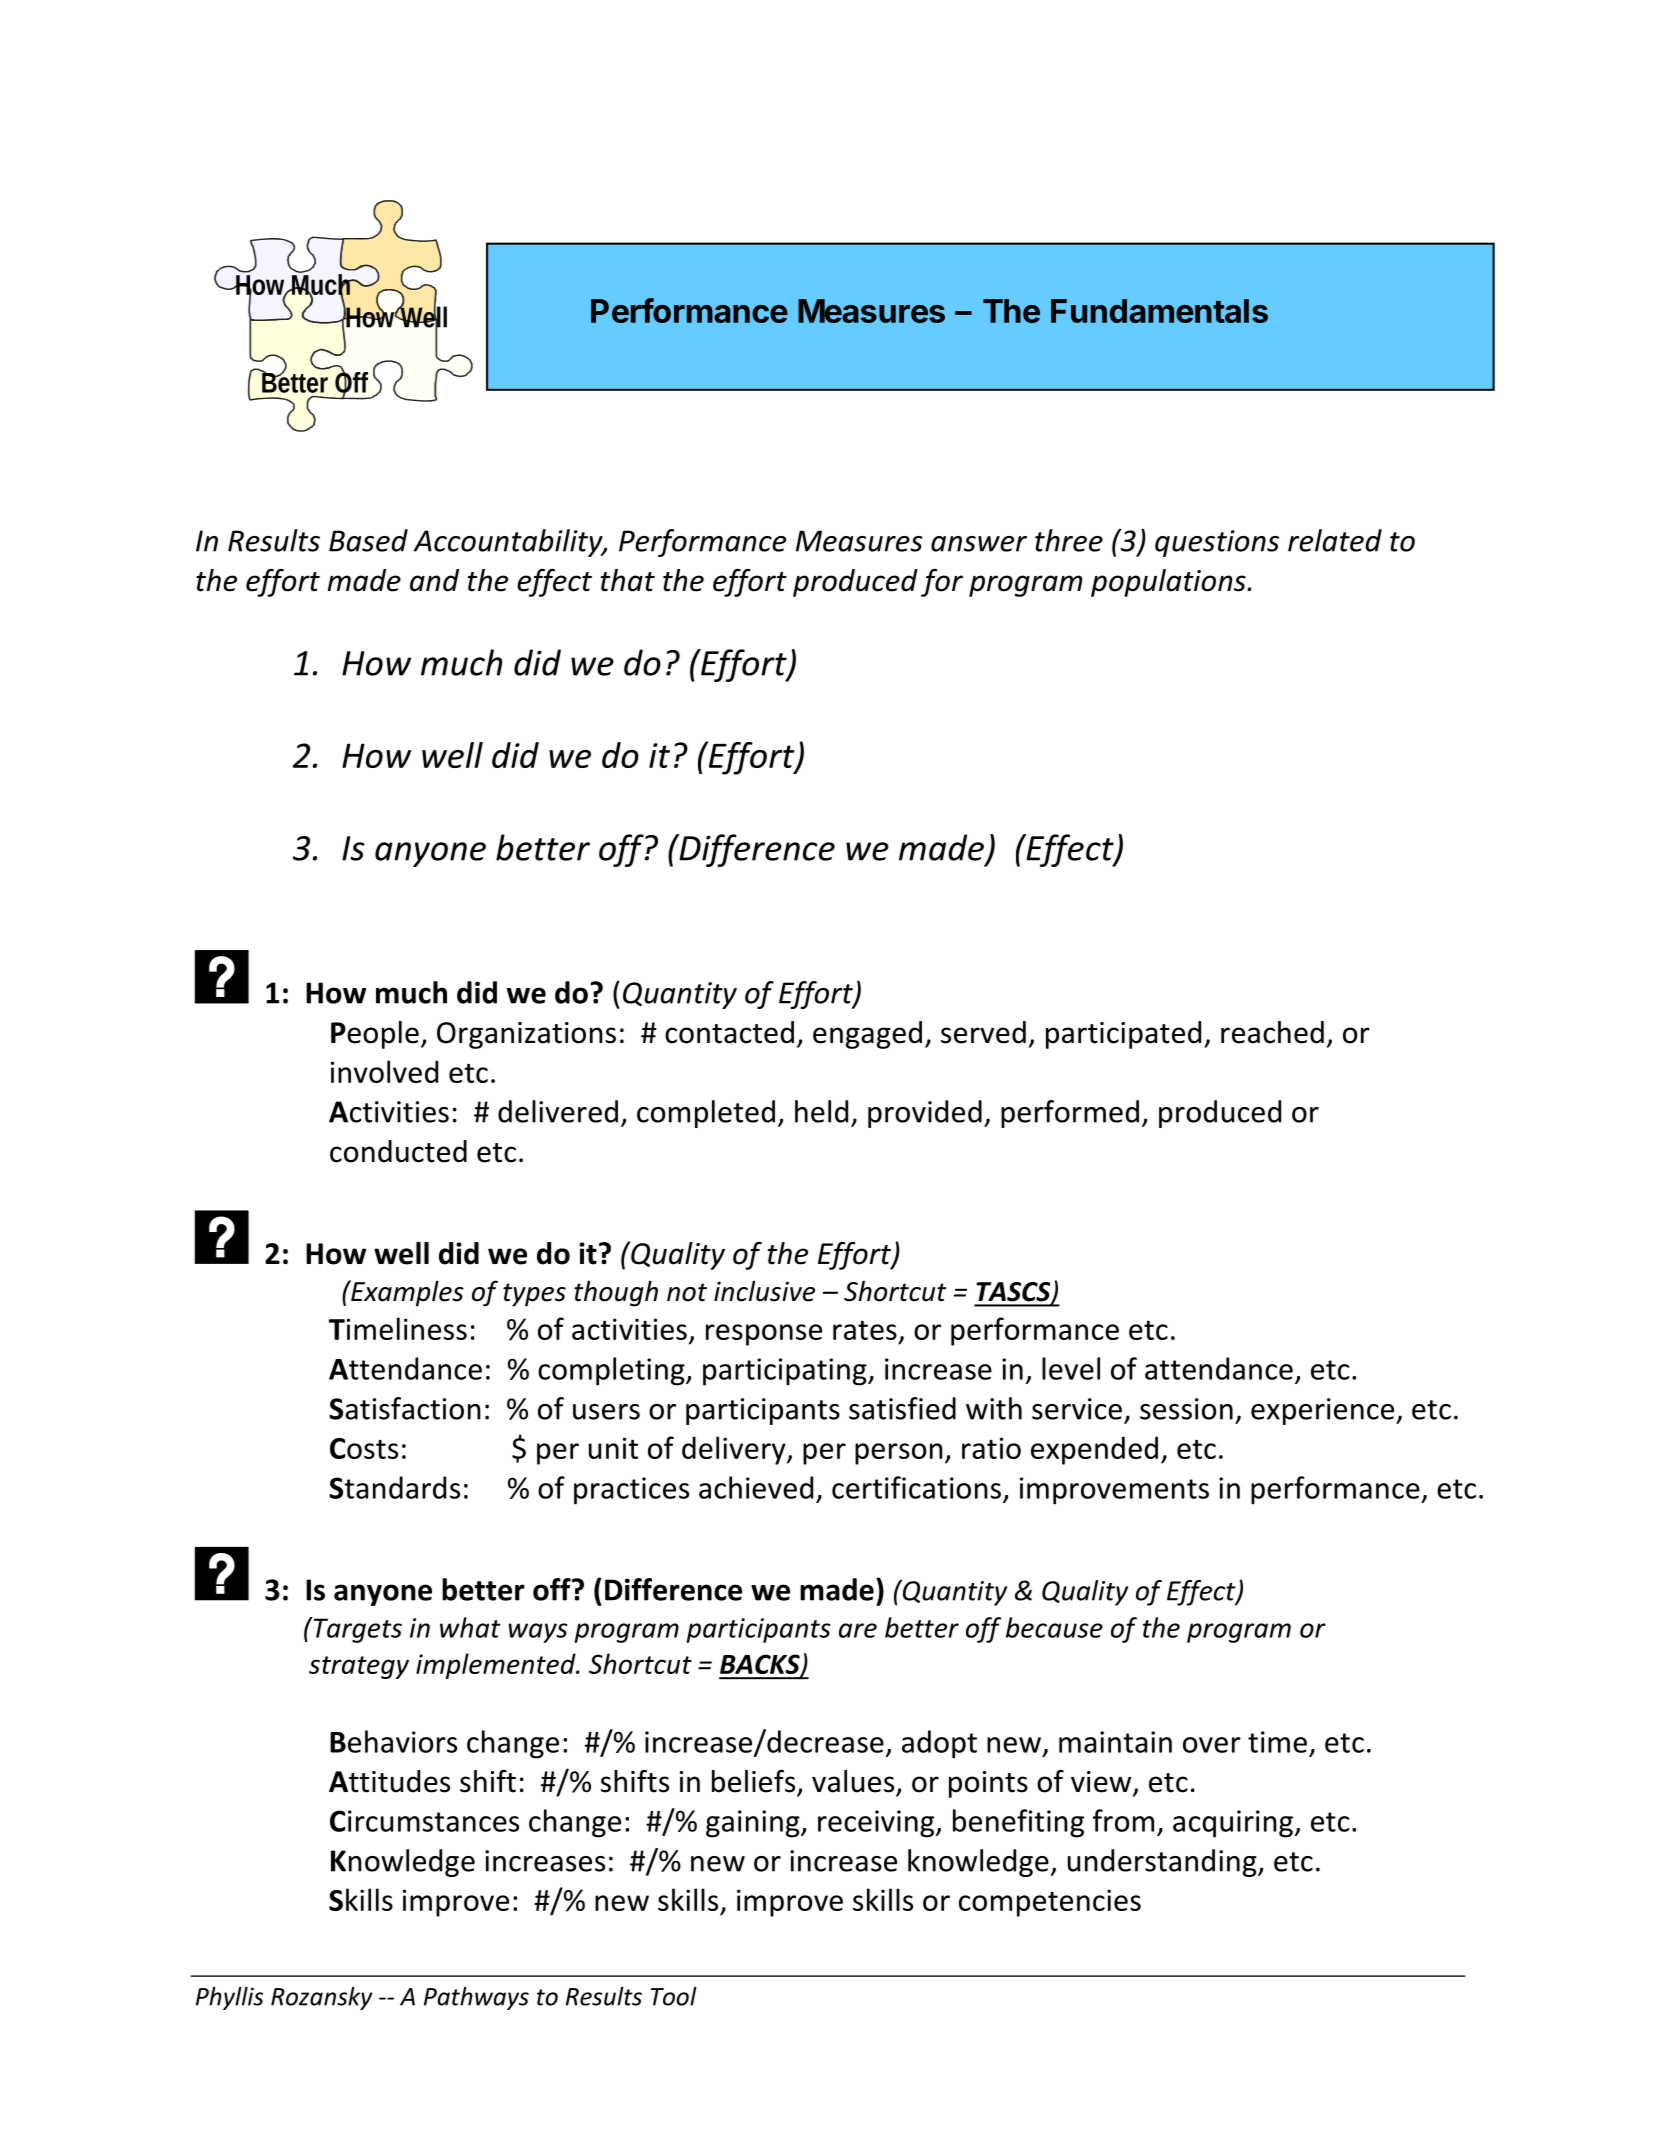 Image resolution: width=1656 pixels, height=2143 pixels. I want to click on that, so click(628, 580).
